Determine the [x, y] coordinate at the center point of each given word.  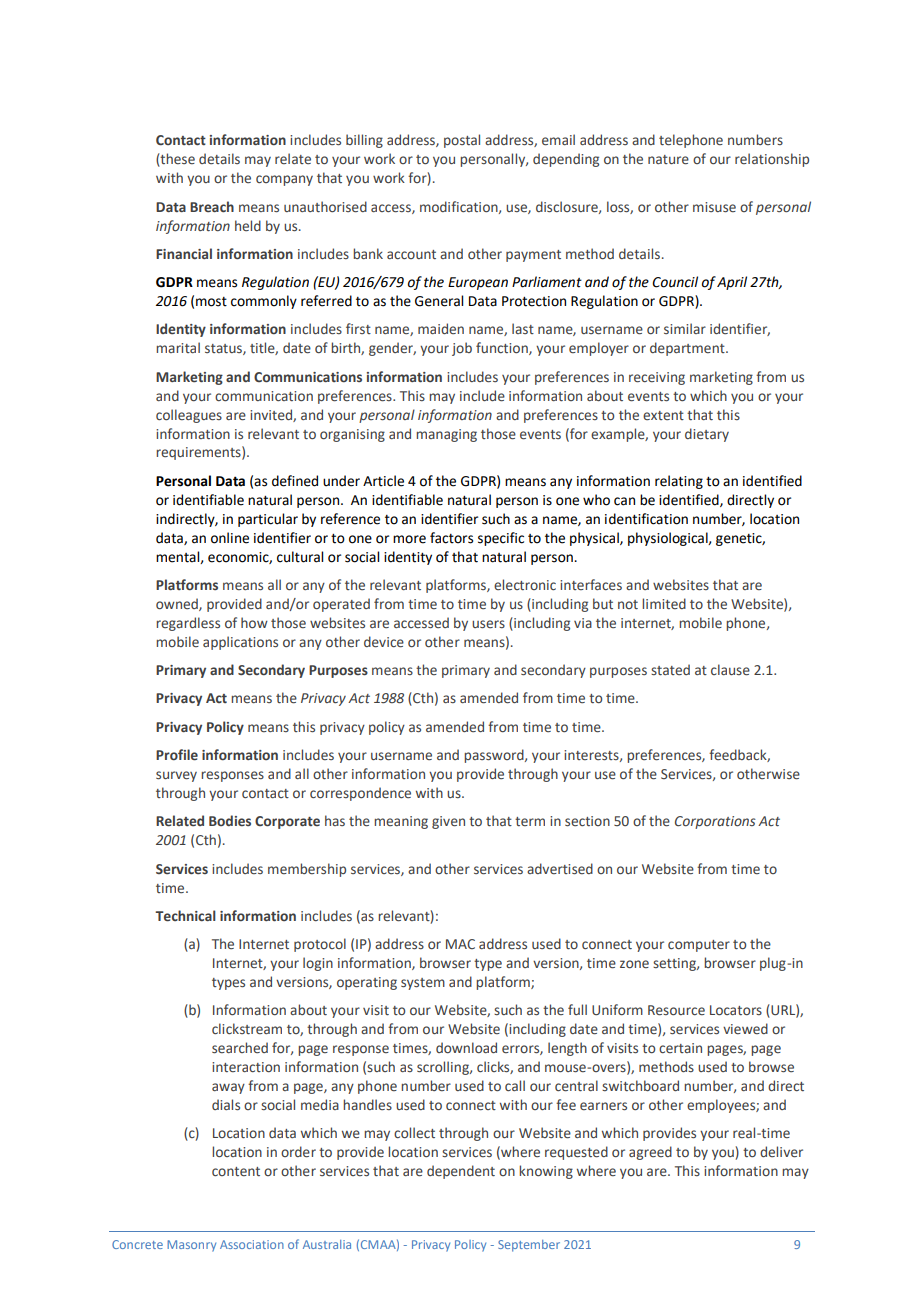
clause [730, 670]
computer [699, 946]
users [488, 624]
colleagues [189, 416]
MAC [460, 944]
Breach [212, 207]
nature [668, 160]
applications [240, 643]
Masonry [191, 1246]
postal [462, 141]
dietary [707, 435]
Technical [185, 916]
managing [446, 435]
